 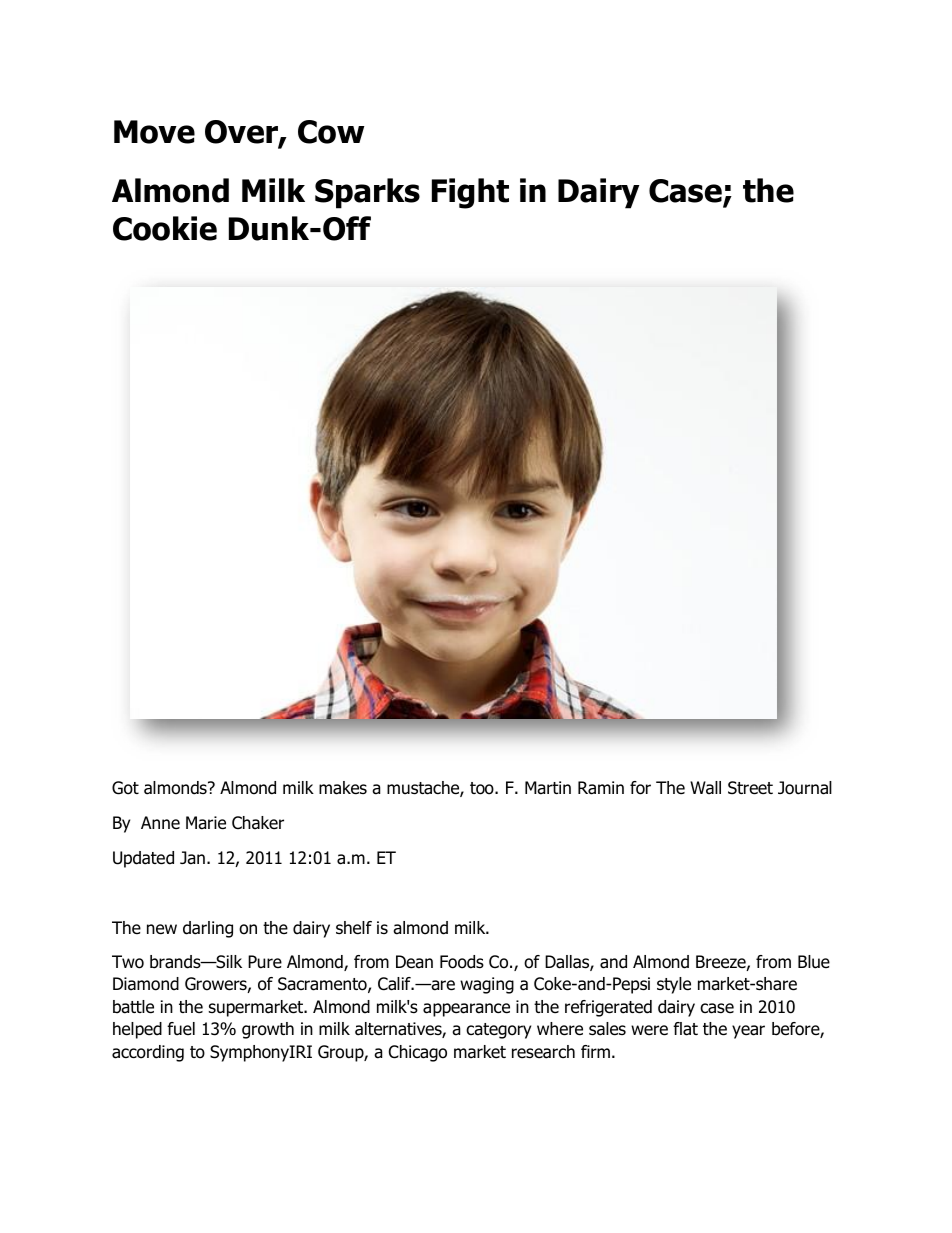 What do you see at coordinates (470, 193) in the image?
I see `Fight` at bounding box center [470, 193].
